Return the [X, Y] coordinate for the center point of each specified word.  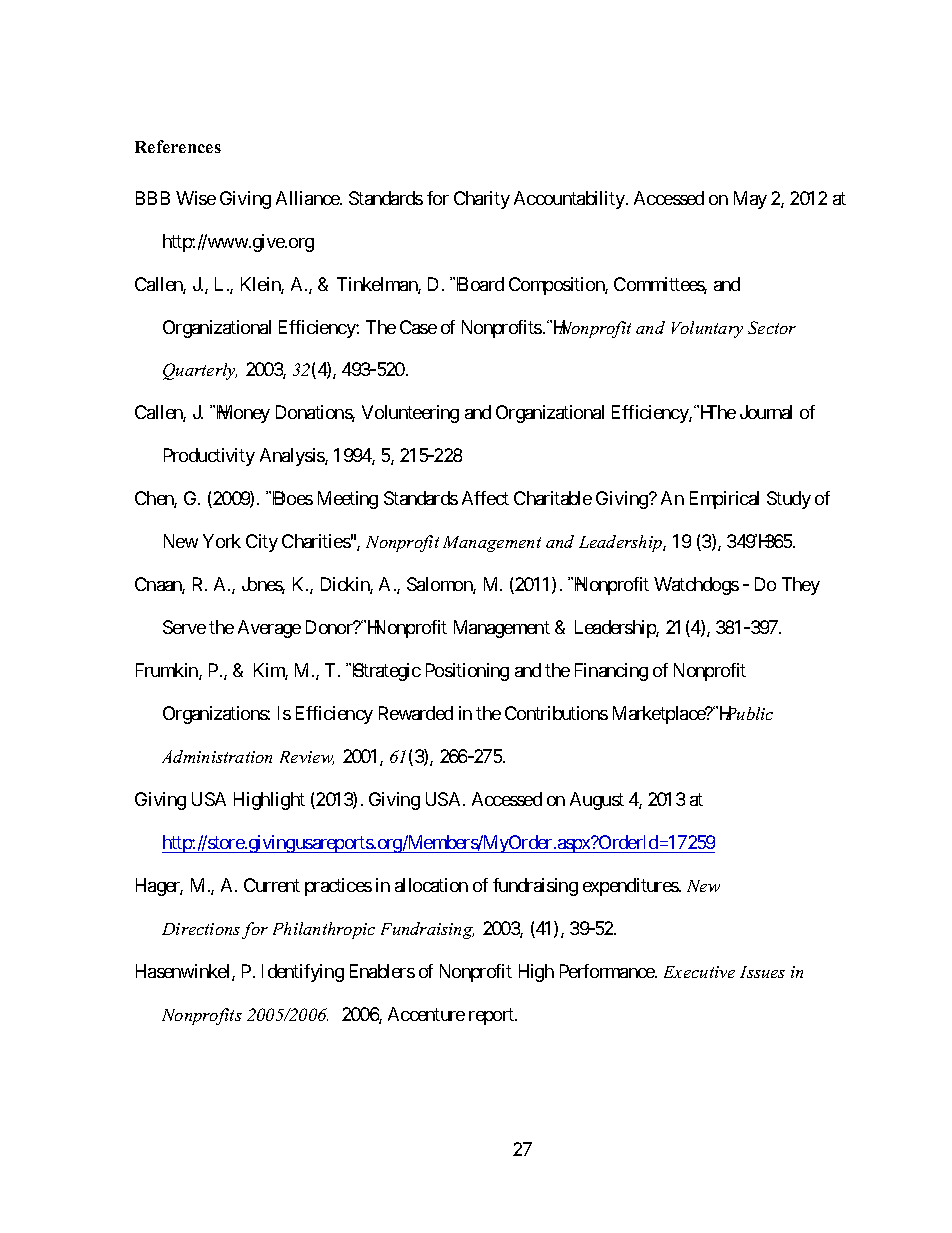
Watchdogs [696, 586]
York [222, 541]
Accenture [426, 1014]
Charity [482, 200]
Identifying [303, 973]
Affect [485, 498]
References [178, 146]
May [750, 200]
